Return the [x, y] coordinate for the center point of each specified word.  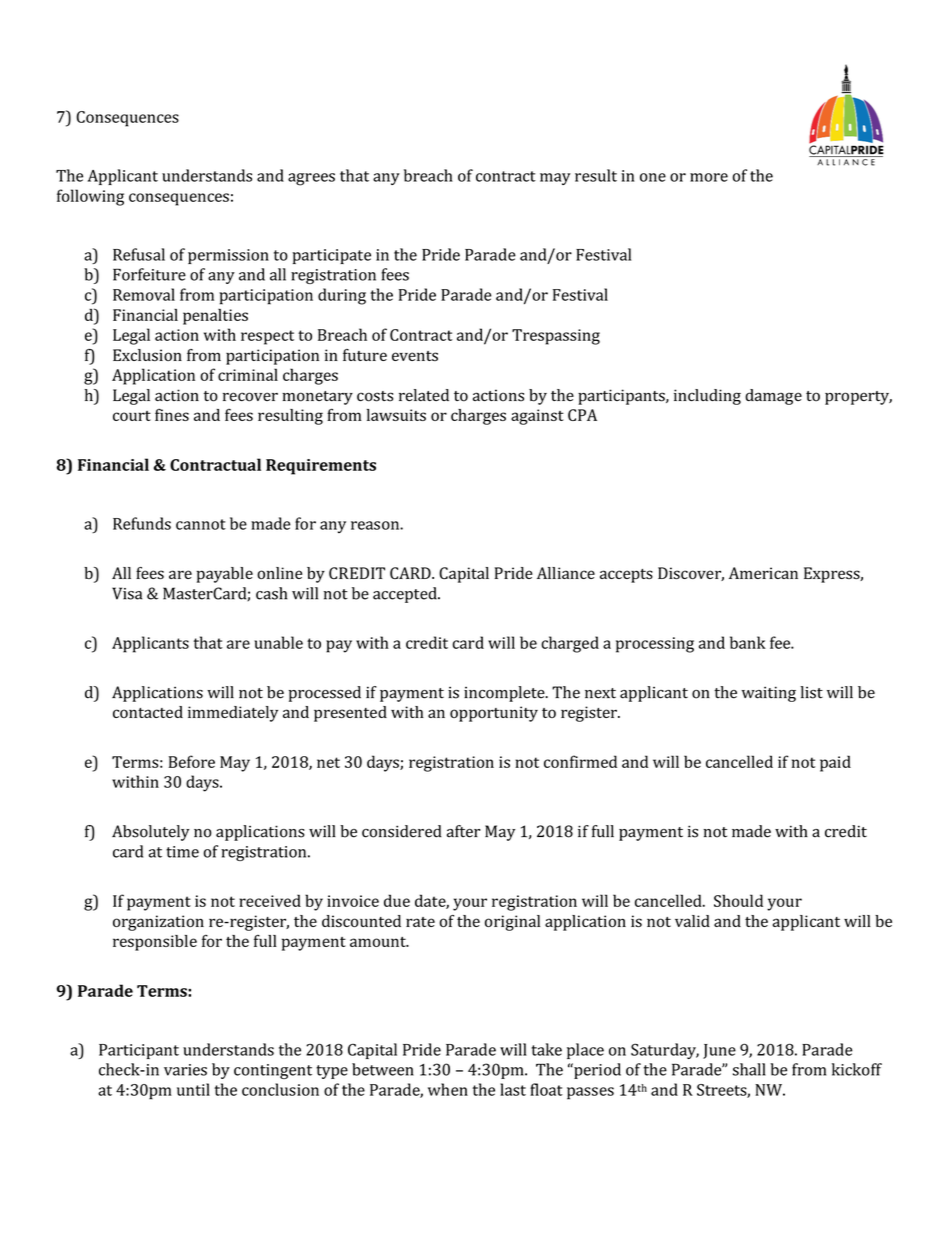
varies [185, 1070]
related [424, 395]
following [90, 197]
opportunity [494, 714]
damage [773, 397]
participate [331, 256]
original [512, 923]
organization [158, 923]
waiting [769, 694]
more [709, 177]
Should [738, 900]
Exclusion [147, 355]
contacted [148, 712]
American [763, 573]
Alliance [566, 573]
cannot [201, 524]
